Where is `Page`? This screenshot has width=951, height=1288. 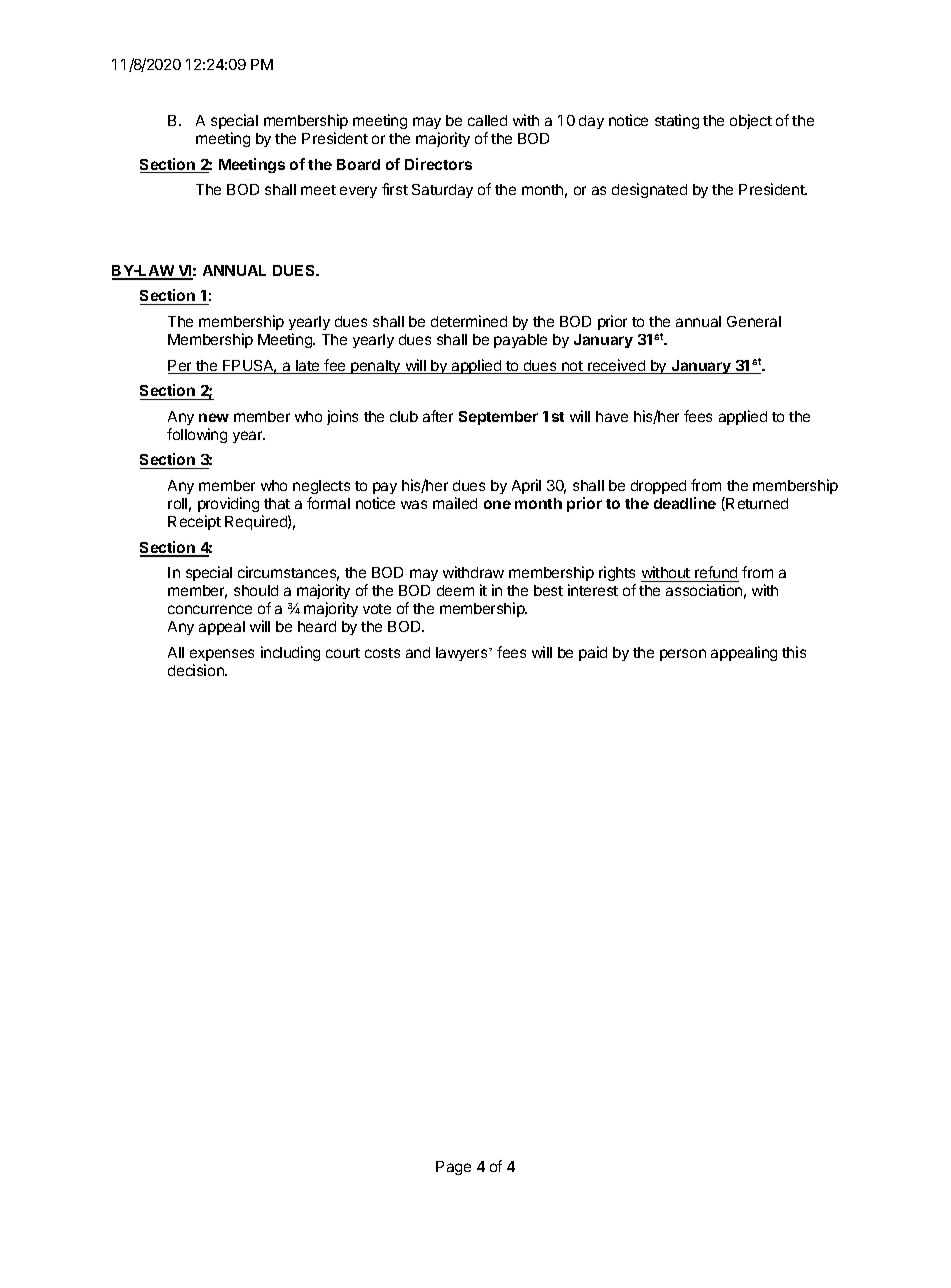 Page is located at coordinates (453, 1168).
